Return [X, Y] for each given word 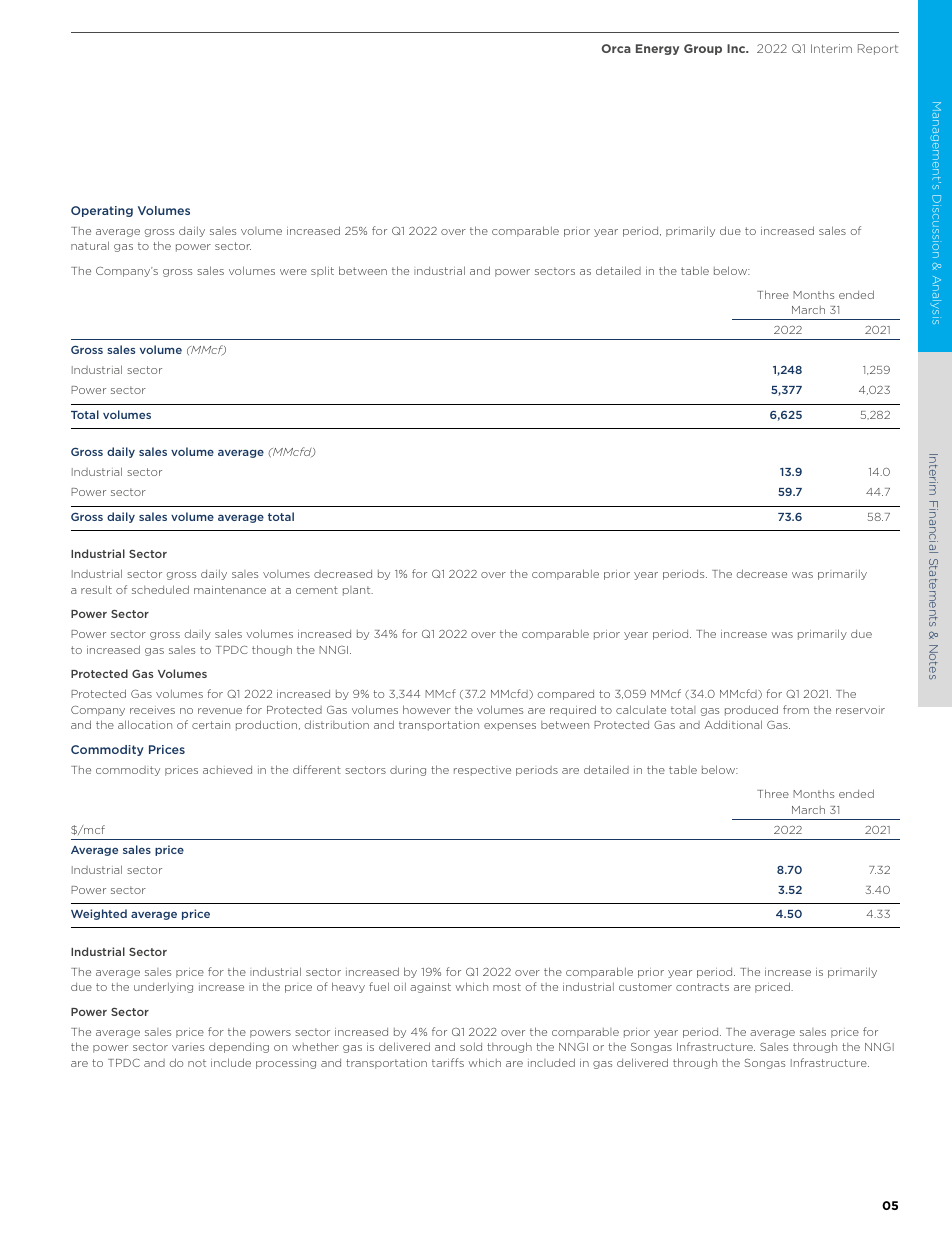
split [322, 271]
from [796, 709]
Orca [616, 48]
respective [482, 771]
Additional [733, 724]
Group [703, 49]
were [293, 272]
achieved [227, 770]
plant [358, 591]
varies [188, 1048]
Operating [102, 211]
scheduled [160, 589]
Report [878, 49]
